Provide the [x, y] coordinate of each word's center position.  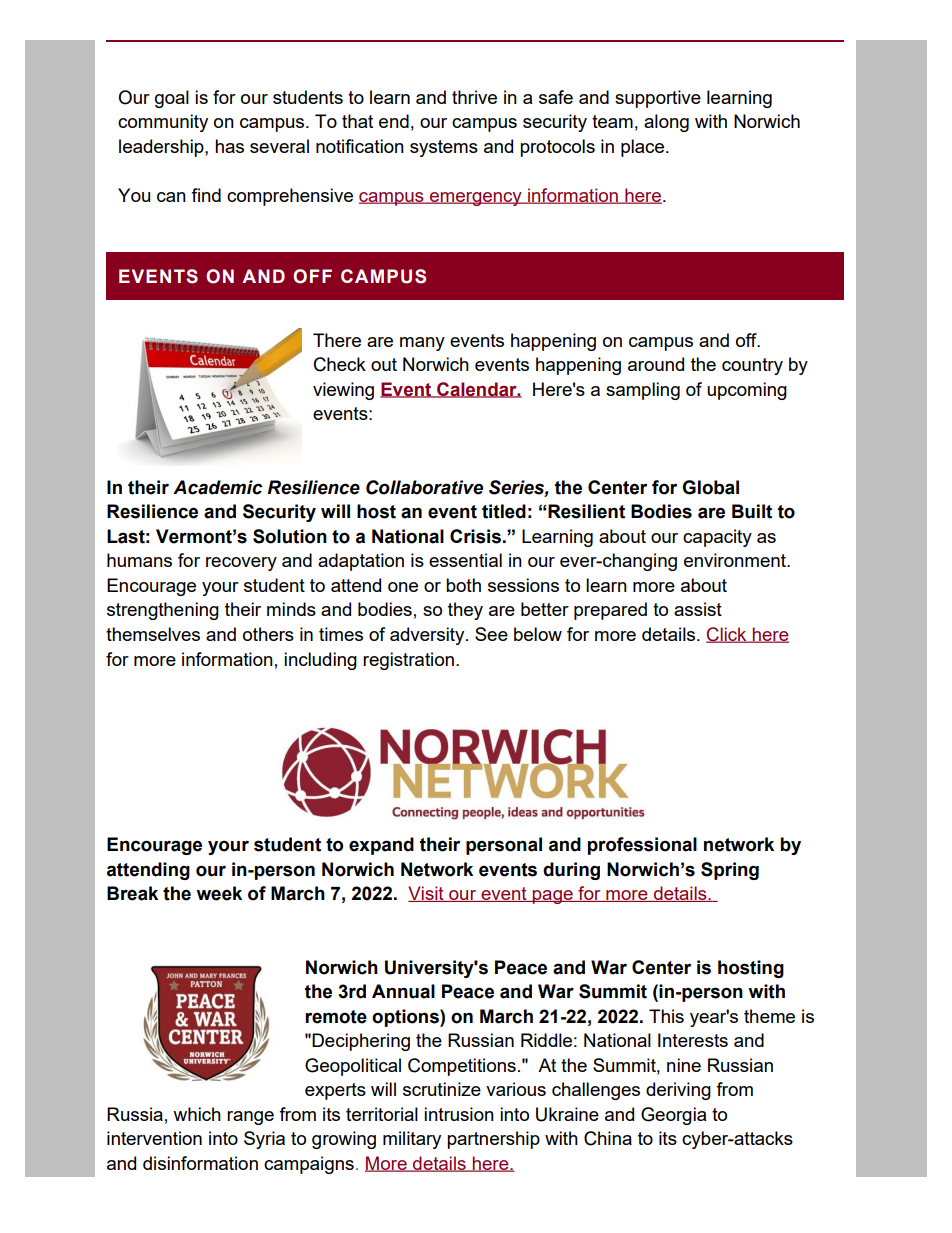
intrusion [459, 1114]
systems [444, 148]
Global [710, 487]
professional [642, 846]
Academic [218, 487]
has [229, 146]
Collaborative [424, 487]
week [219, 893]
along [666, 123]
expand [381, 846]
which [197, 1114]
